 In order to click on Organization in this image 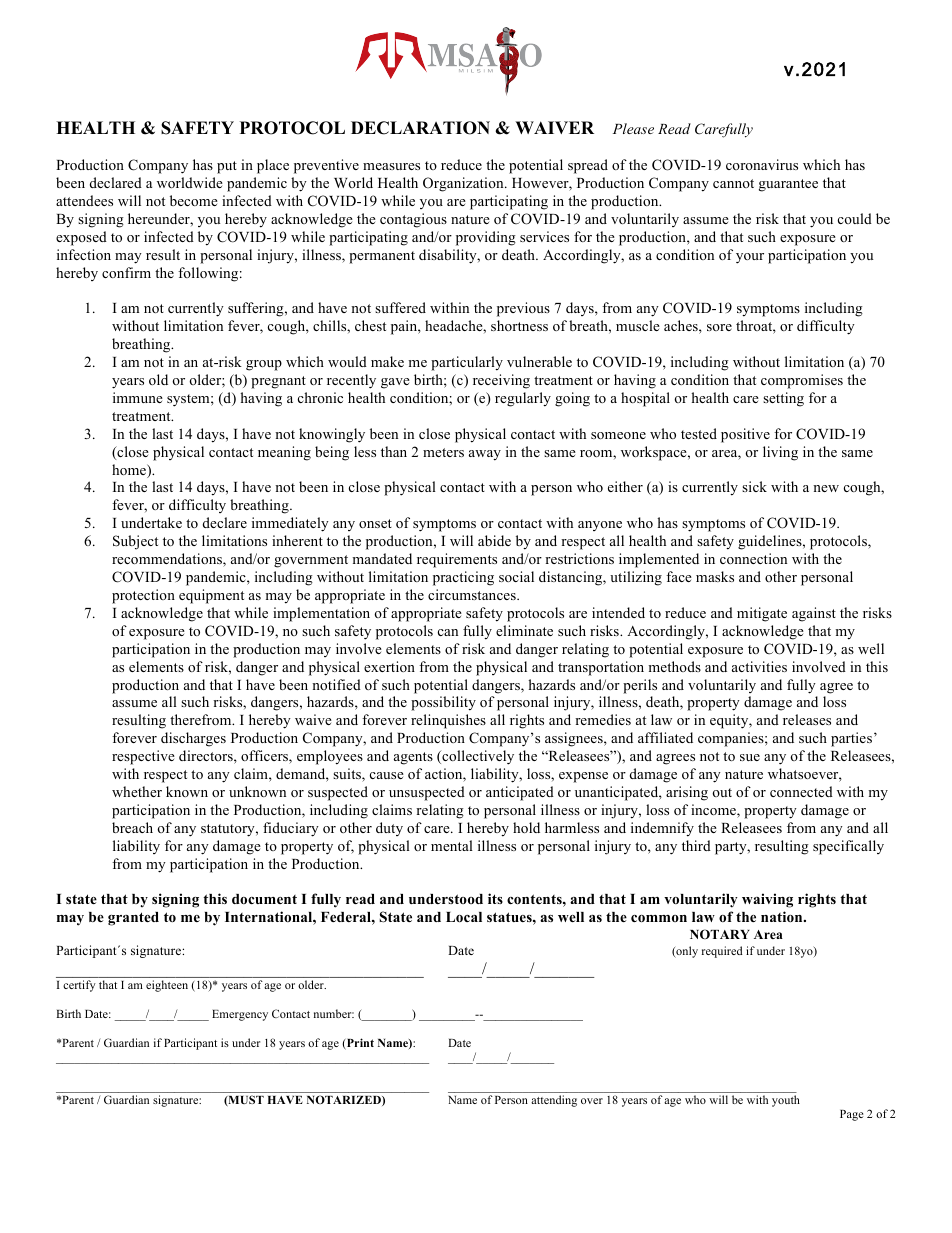, I will do `click(464, 184)`.
